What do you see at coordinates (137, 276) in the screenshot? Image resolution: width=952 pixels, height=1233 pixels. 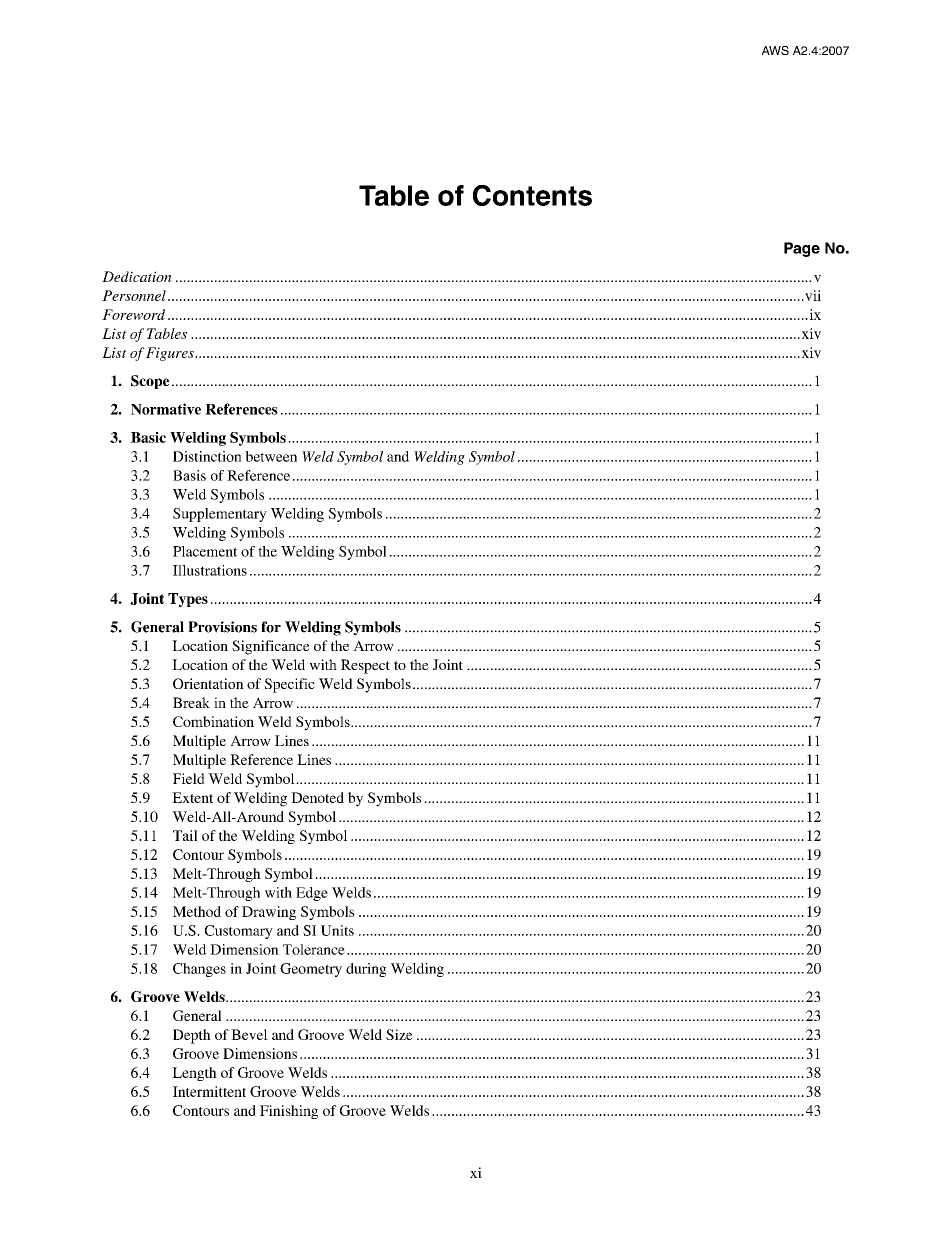 I see `Dedication` at bounding box center [137, 276].
